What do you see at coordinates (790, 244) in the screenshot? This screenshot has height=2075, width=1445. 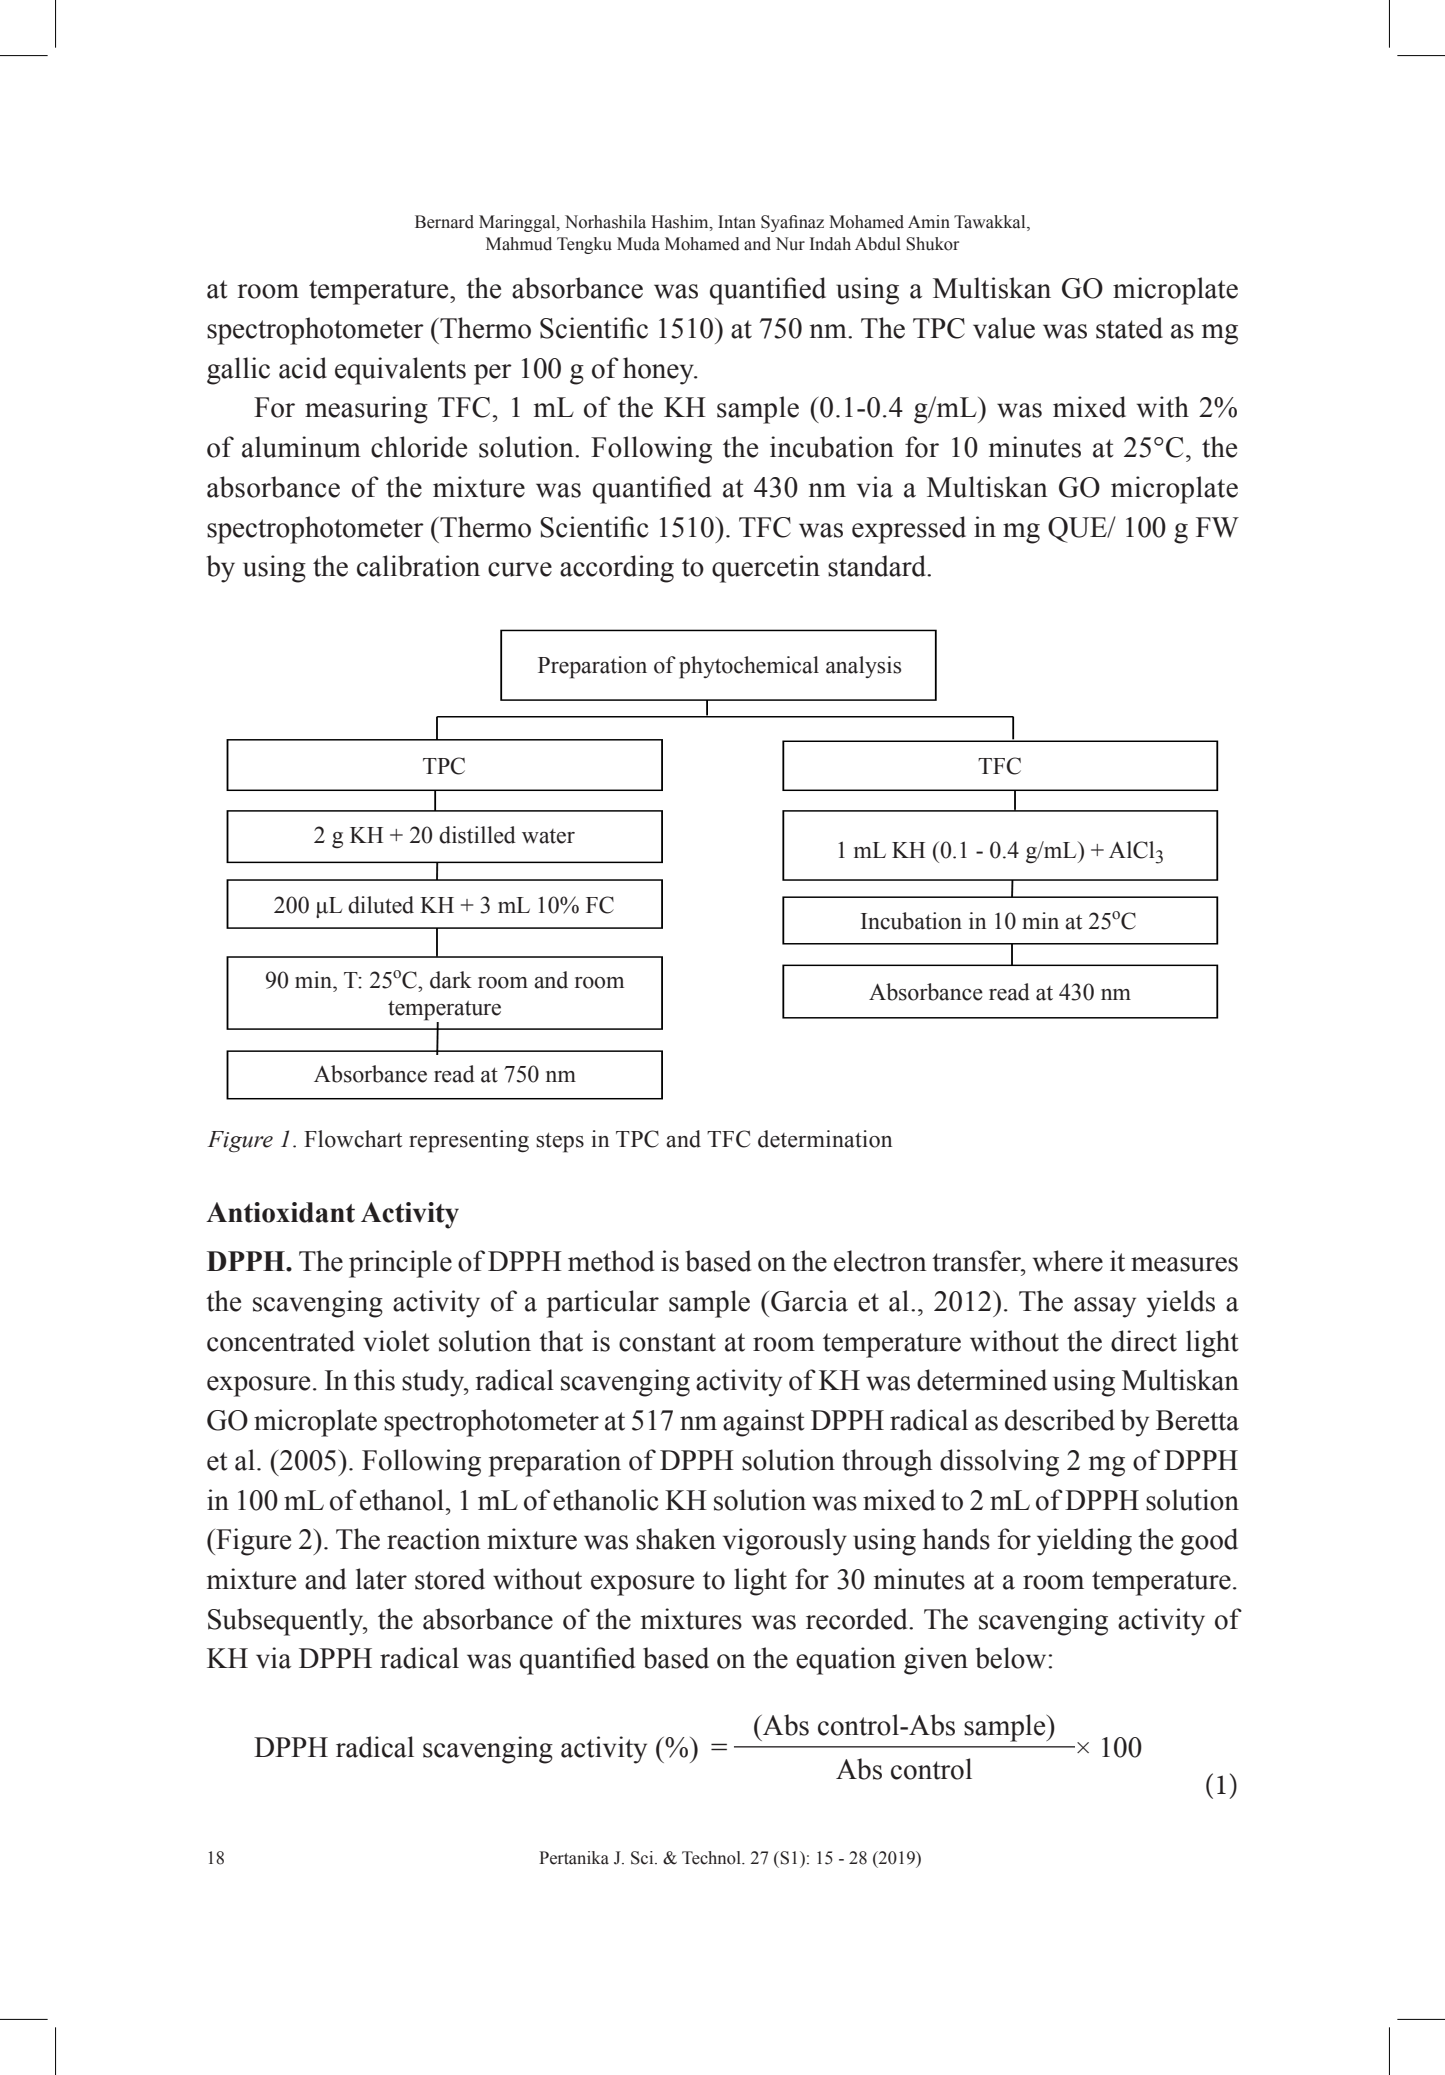 I see `Nur` at bounding box center [790, 244].
